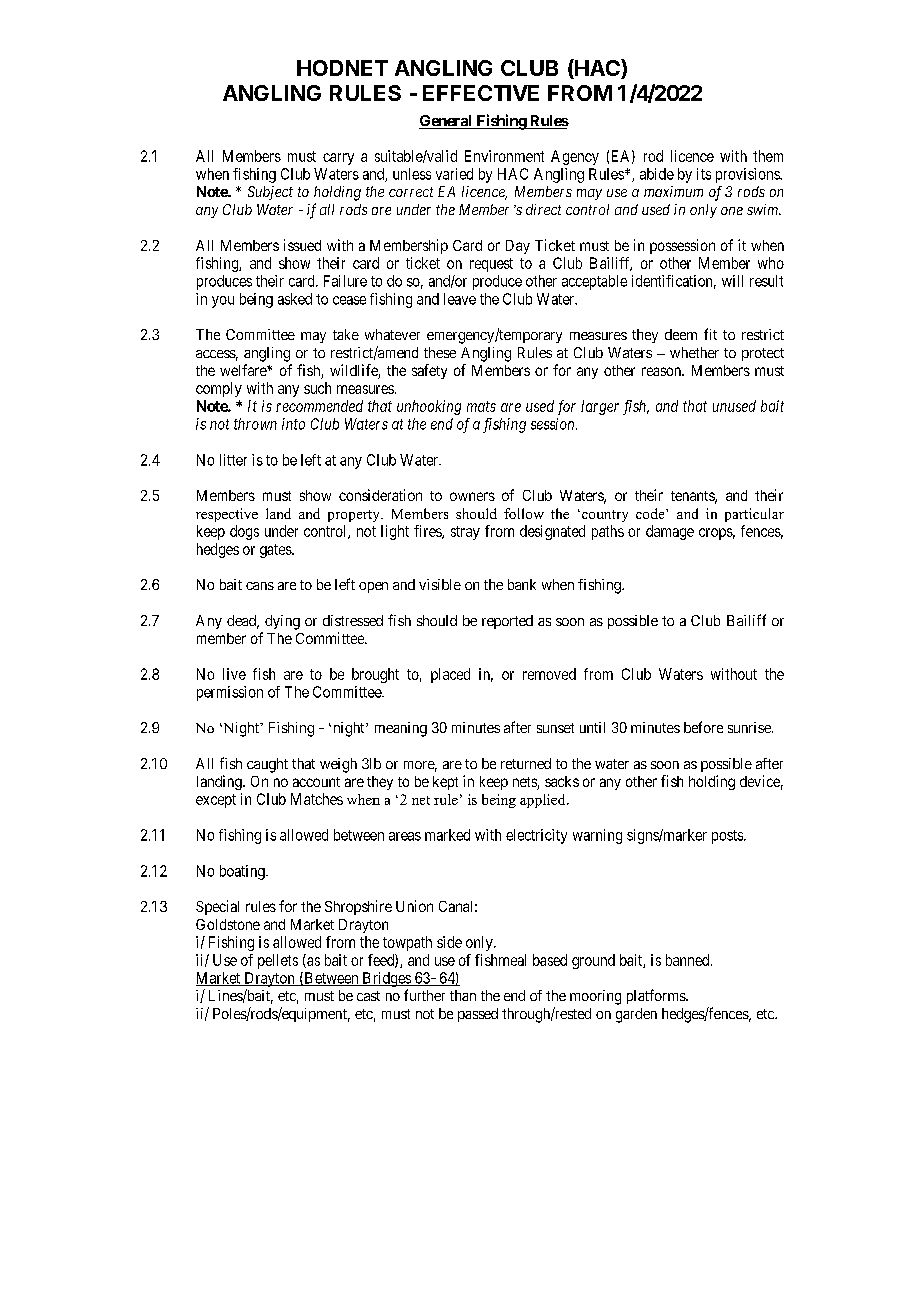 The height and width of the screenshot is (1308, 924). What do you see at coordinates (710, 334) in the screenshot?
I see `fit` at bounding box center [710, 334].
